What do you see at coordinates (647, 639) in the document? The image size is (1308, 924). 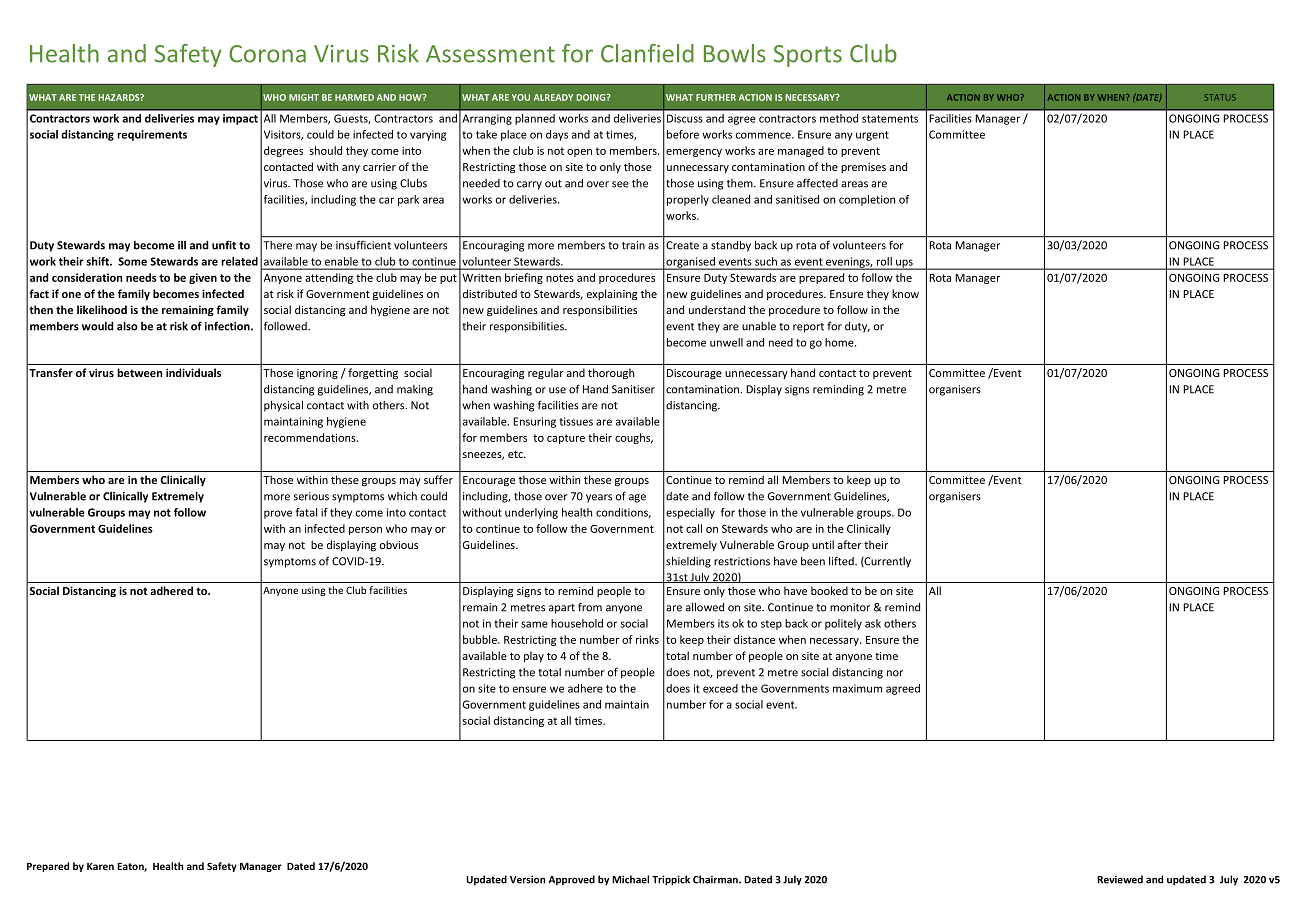 I see `rinks` at bounding box center [647, 639].
